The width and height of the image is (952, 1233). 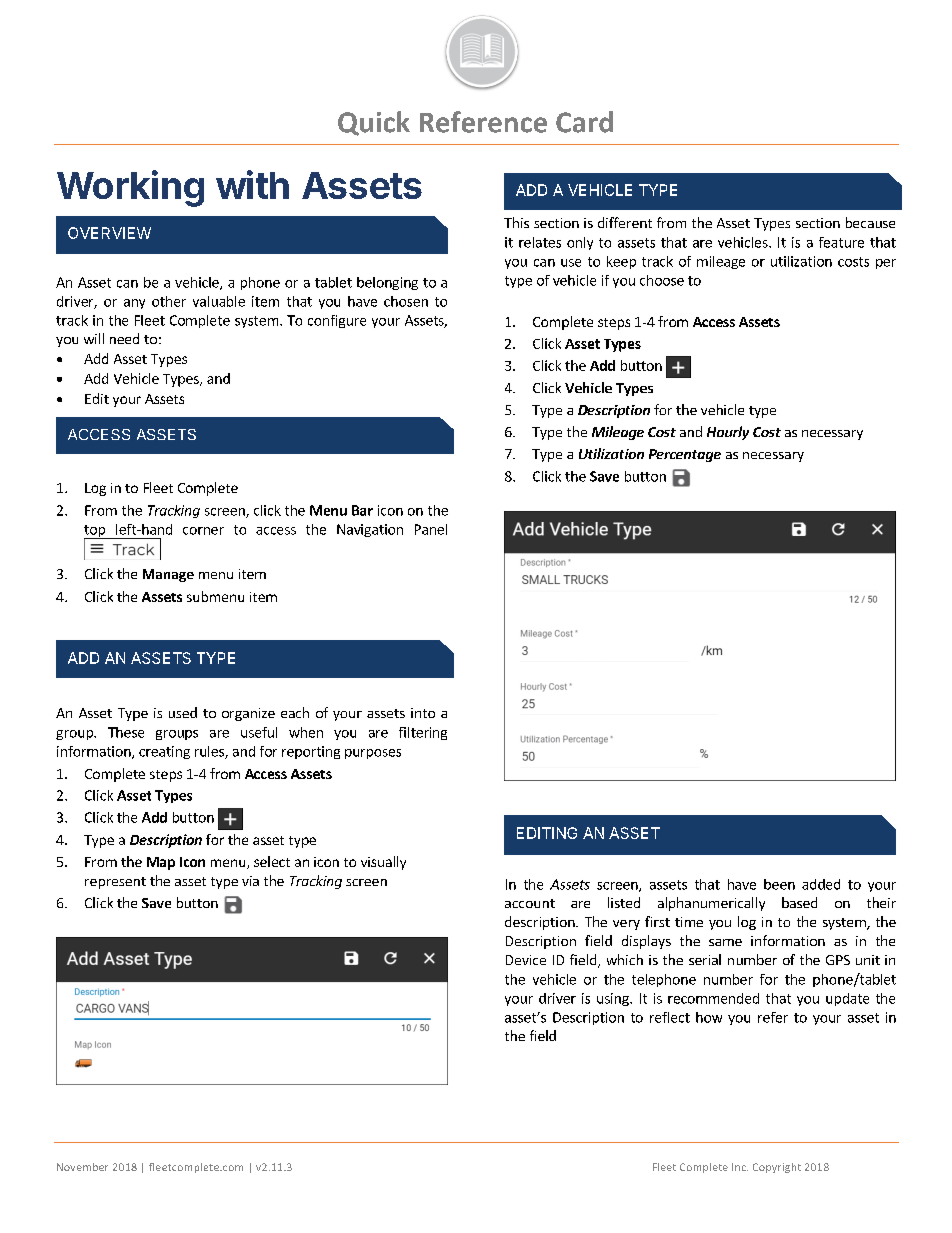 I want to click on Percentage, so click(x=685, y=455).
